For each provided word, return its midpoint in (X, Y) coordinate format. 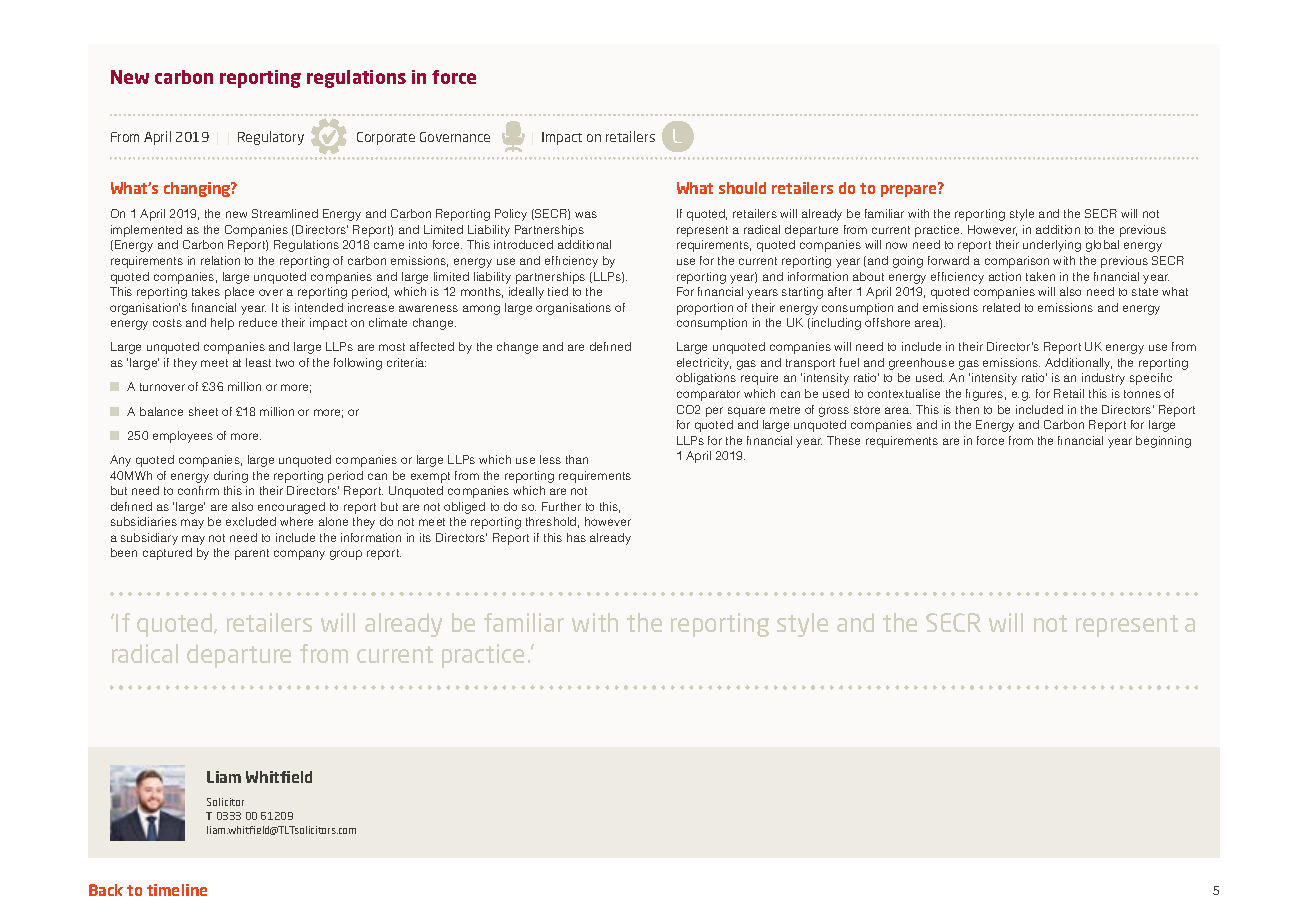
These (843, 440)
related (1001, 307)
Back (106, 890)
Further (561, 506)
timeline (177, 890)
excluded (251, 521)
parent (252, 554)
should (742, 188)
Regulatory (271, 138)
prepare (910, 190)
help (222, 324)
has (576, 537)
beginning (1163, 442)
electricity (704, 364)
